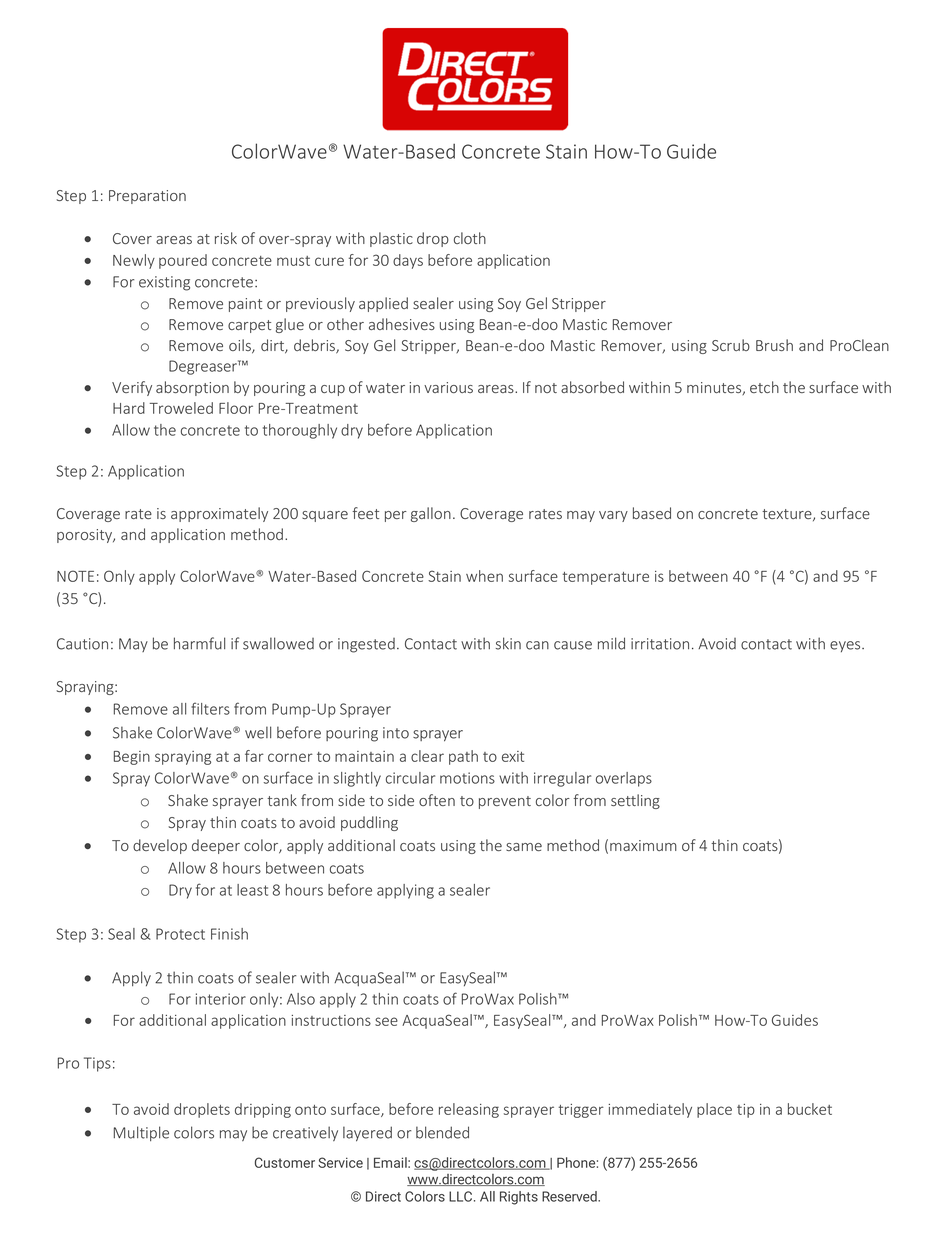  What do you see at coordinates (470, 238) in the screenshot?
I see `cloth` at bounding box center [470, 238].
